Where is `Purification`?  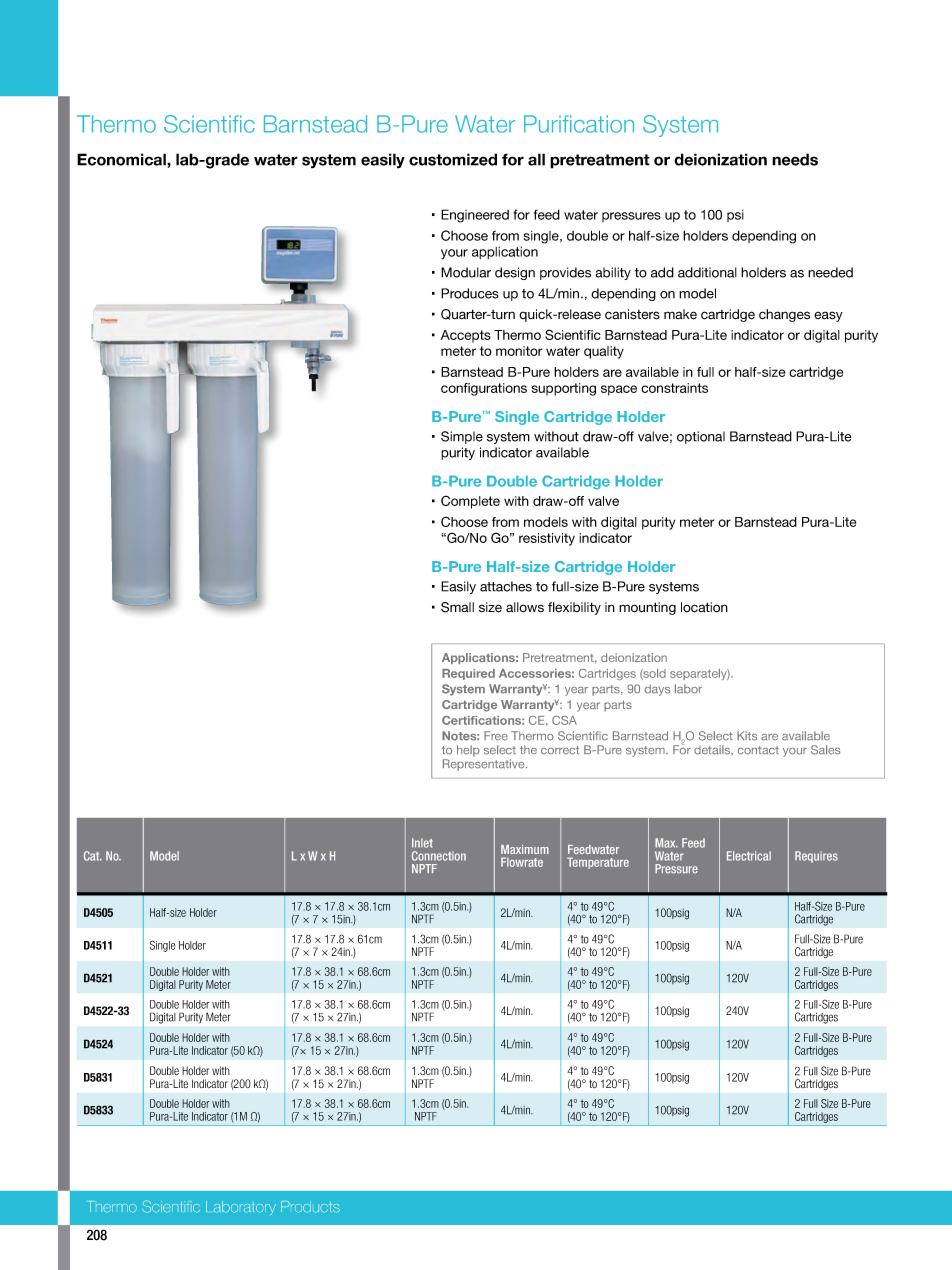
Purification is located at coordinates (579, 124).
